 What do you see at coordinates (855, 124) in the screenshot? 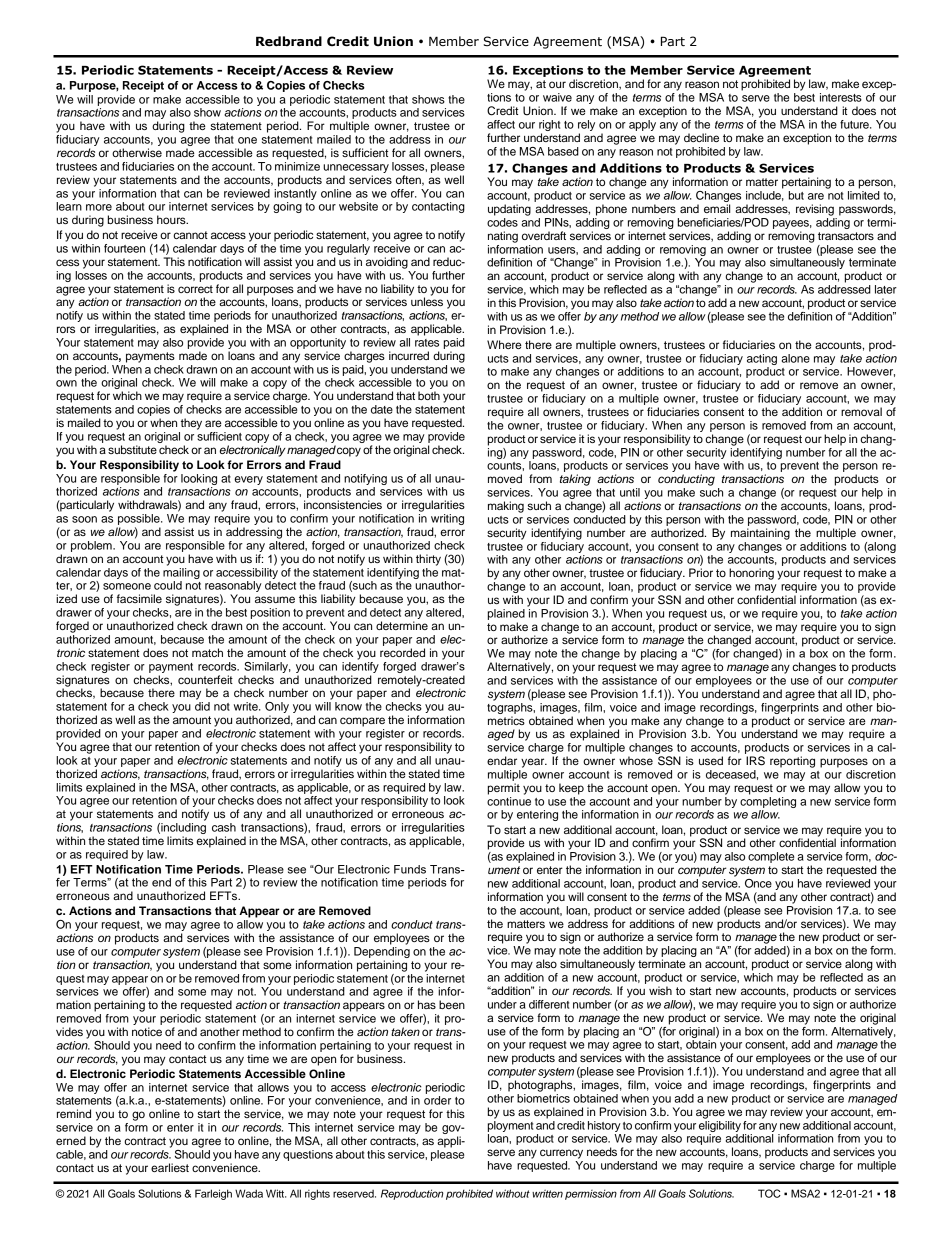
I see `future` at bounding box center [855, 124].
